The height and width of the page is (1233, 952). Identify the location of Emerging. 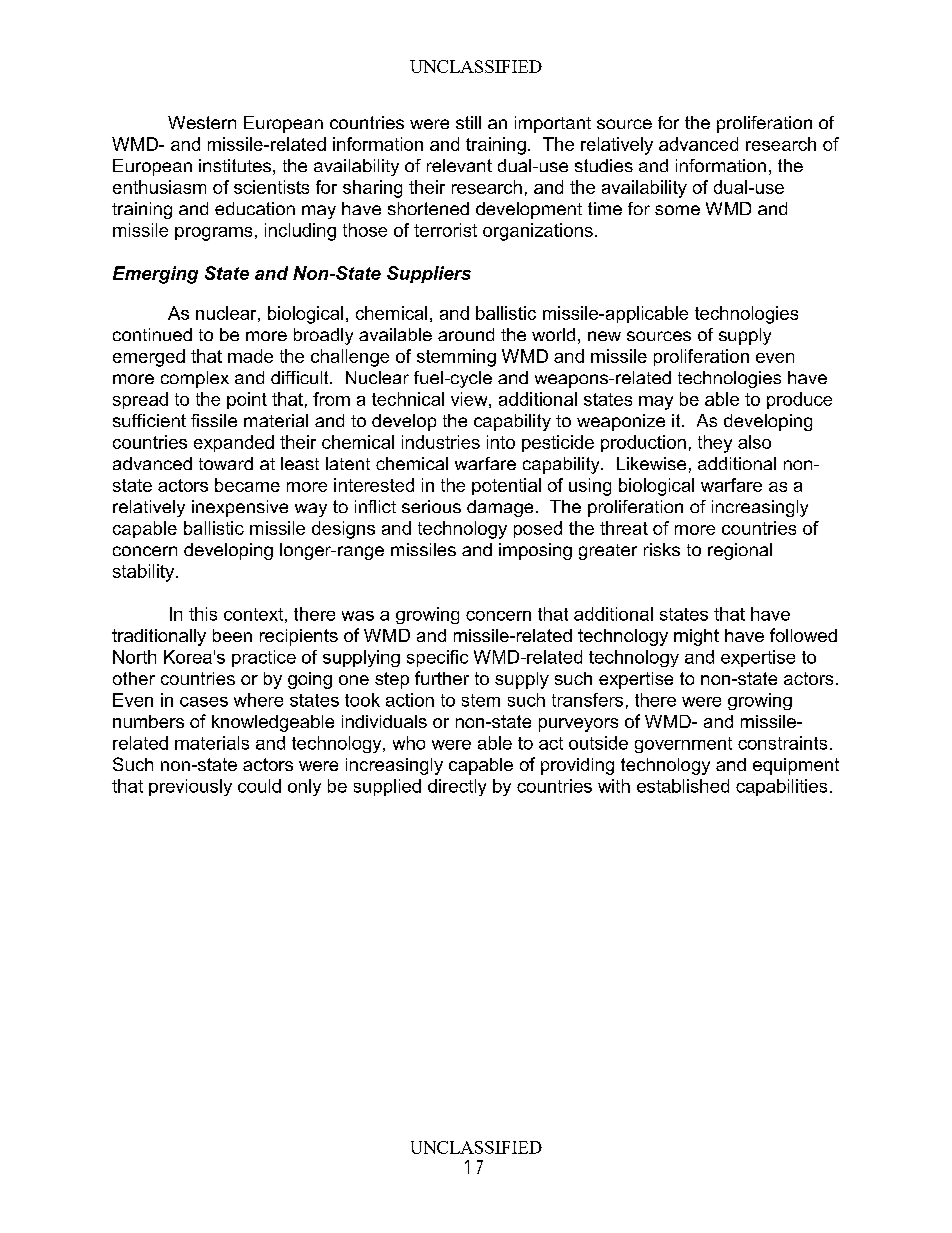
(155, 275).
